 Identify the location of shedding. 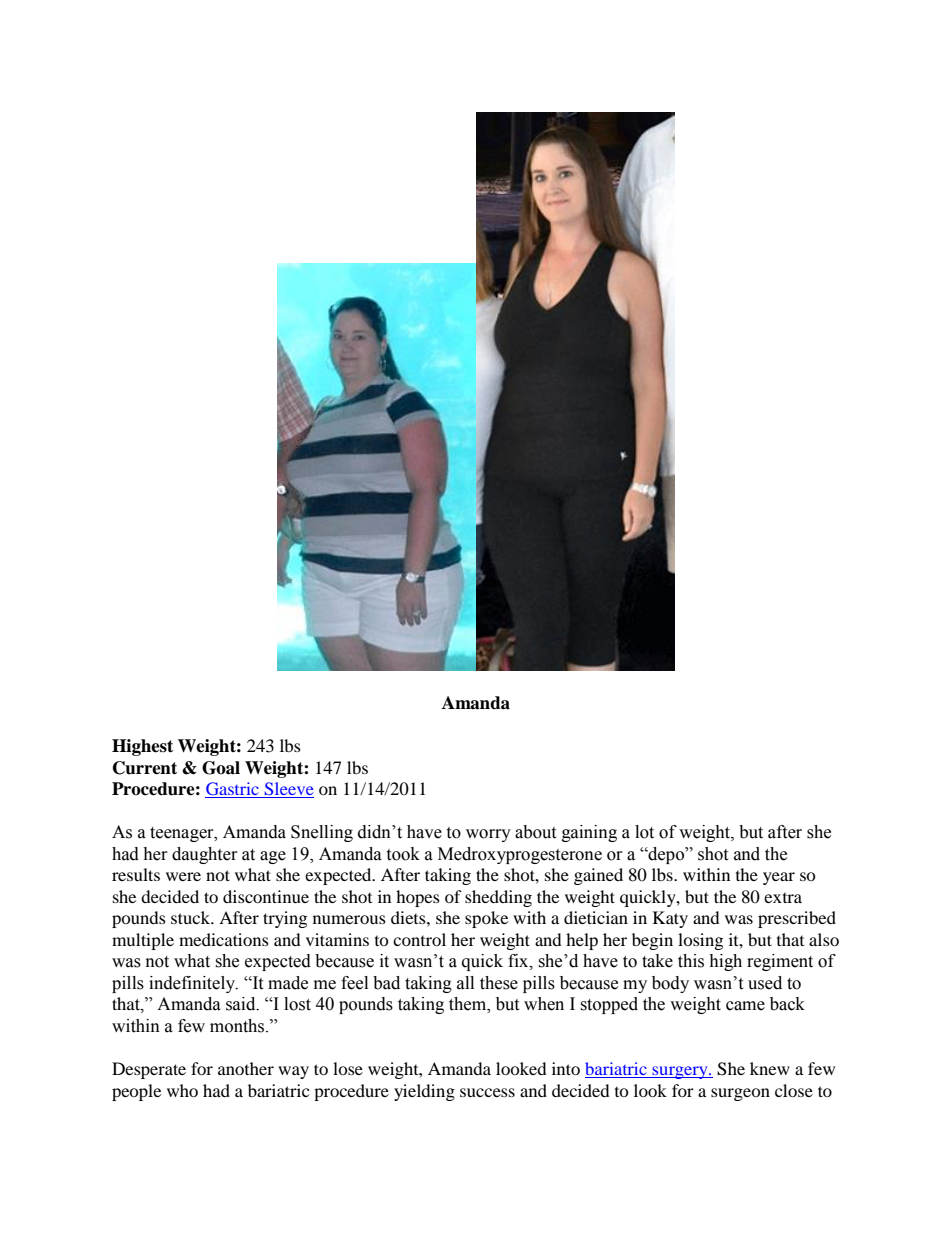
(498, 898).
